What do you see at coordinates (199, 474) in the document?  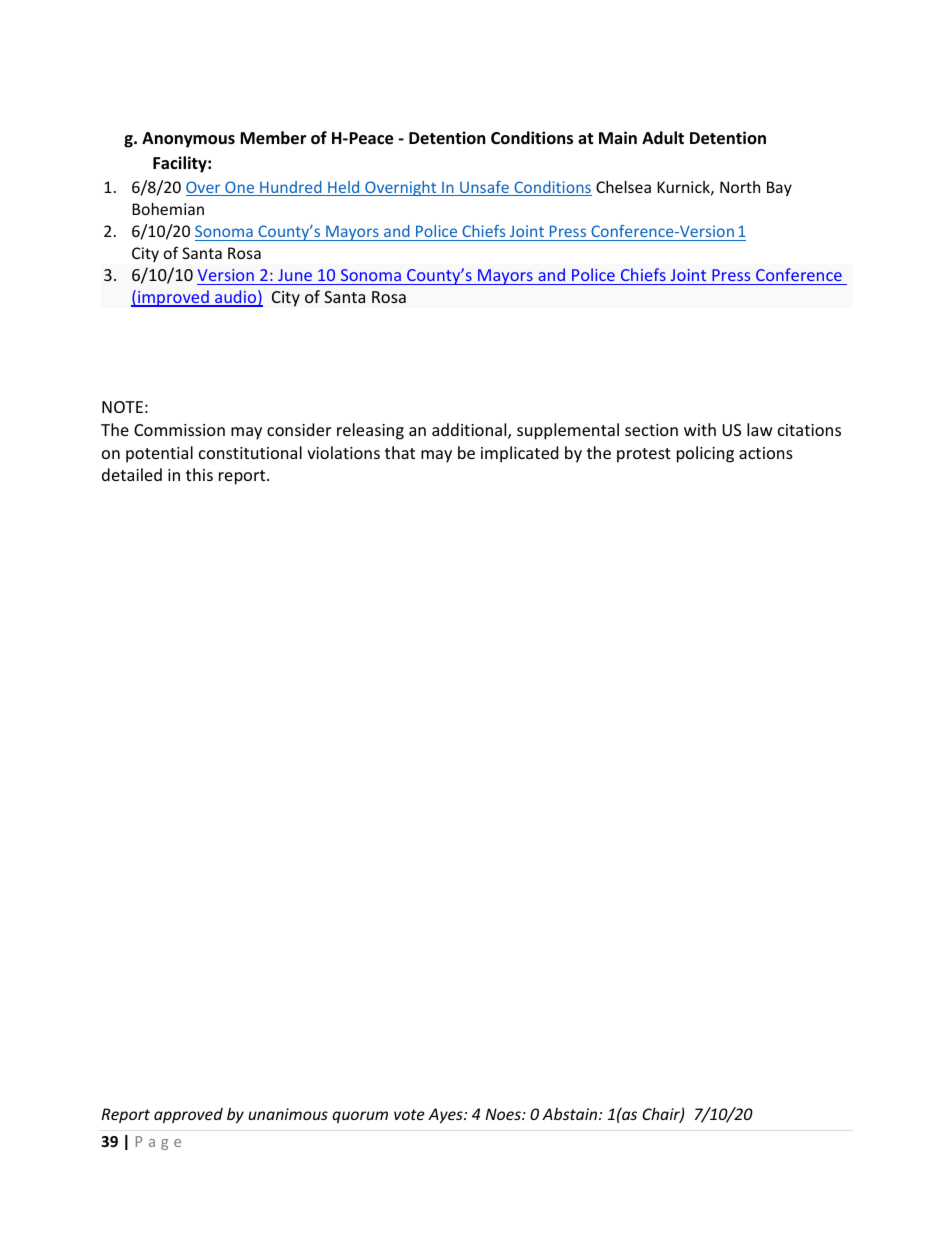 I see `this` at bounding box center [199, 474].
